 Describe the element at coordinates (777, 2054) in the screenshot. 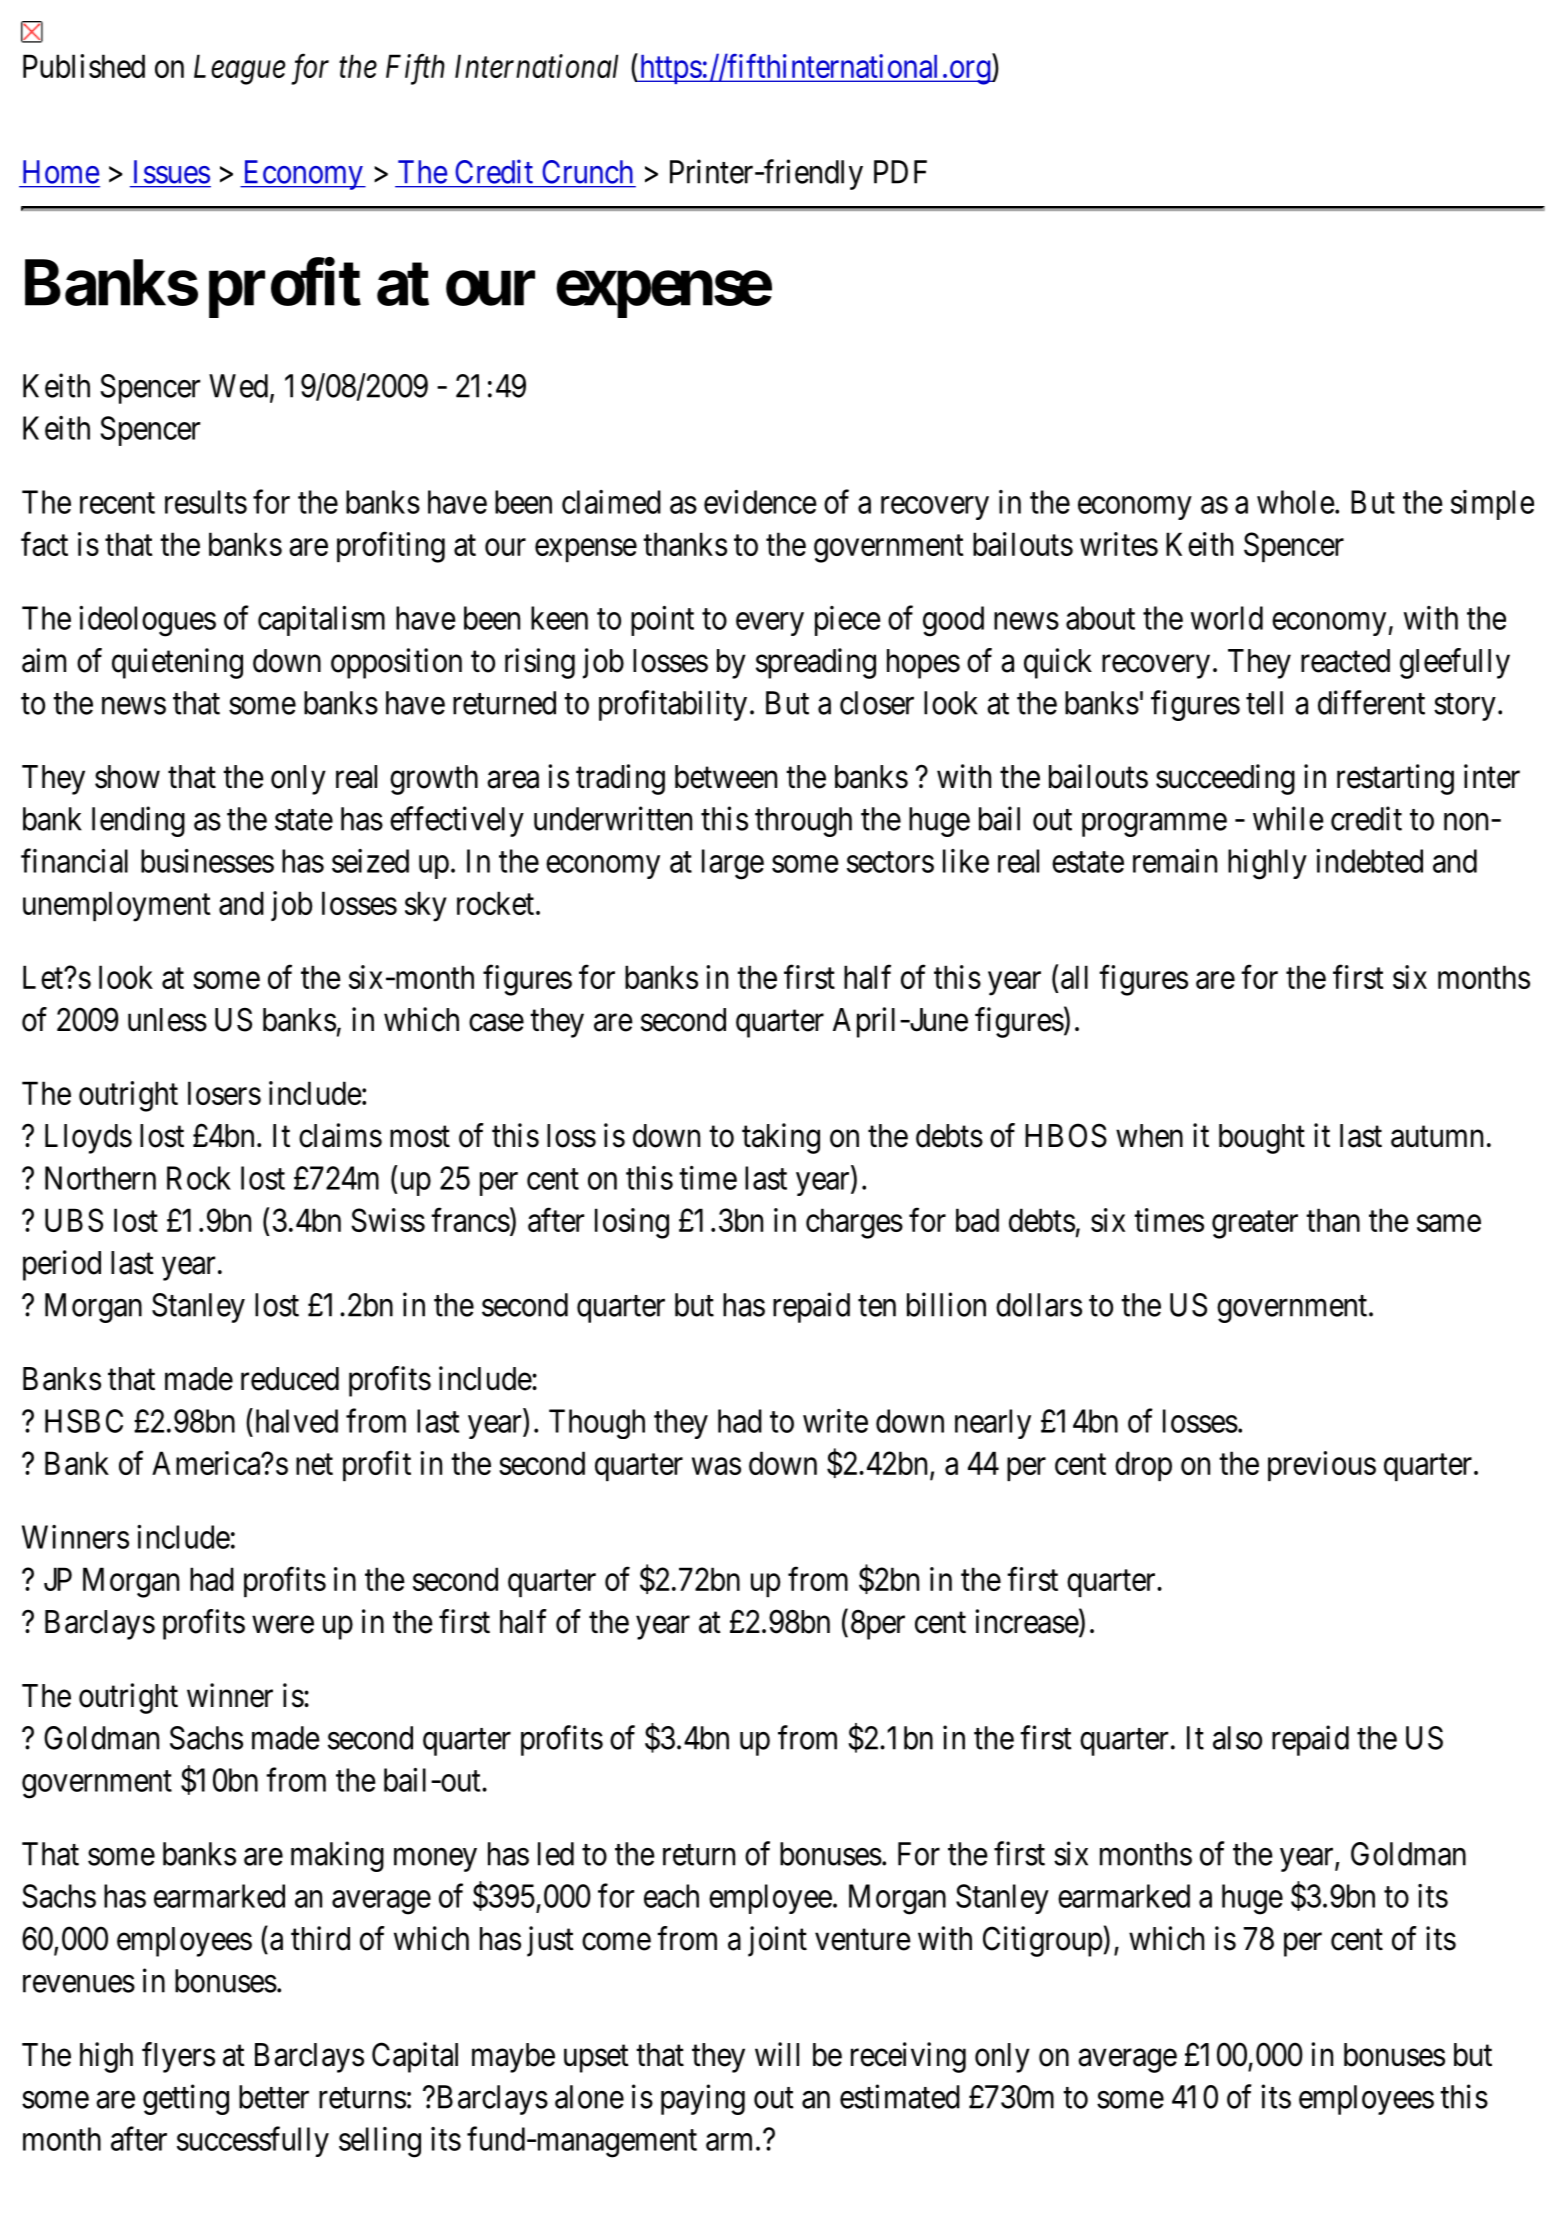

I see `will` at that location.
